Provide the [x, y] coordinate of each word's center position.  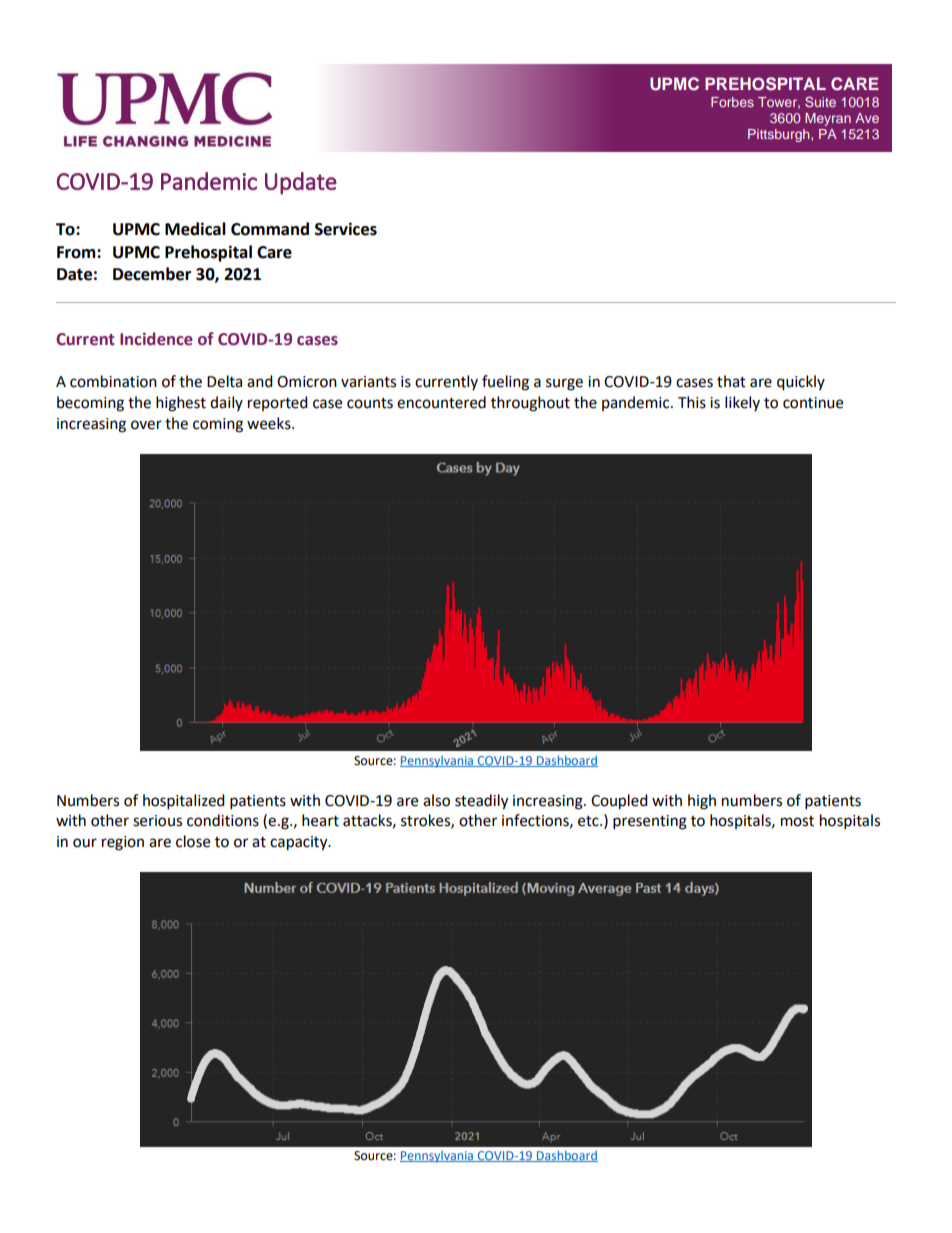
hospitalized [184, 802]
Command [270, 229]
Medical [195, 229]
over [146, 425]
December [152, 274]
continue [813, 403]
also [436, 800]
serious [157, 821]
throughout [530, 404]
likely [742, 403]
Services [346, 229]
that [731, 381]
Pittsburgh [780, 135]
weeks [270, 423]
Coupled [619, 802]
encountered [441, 402]
